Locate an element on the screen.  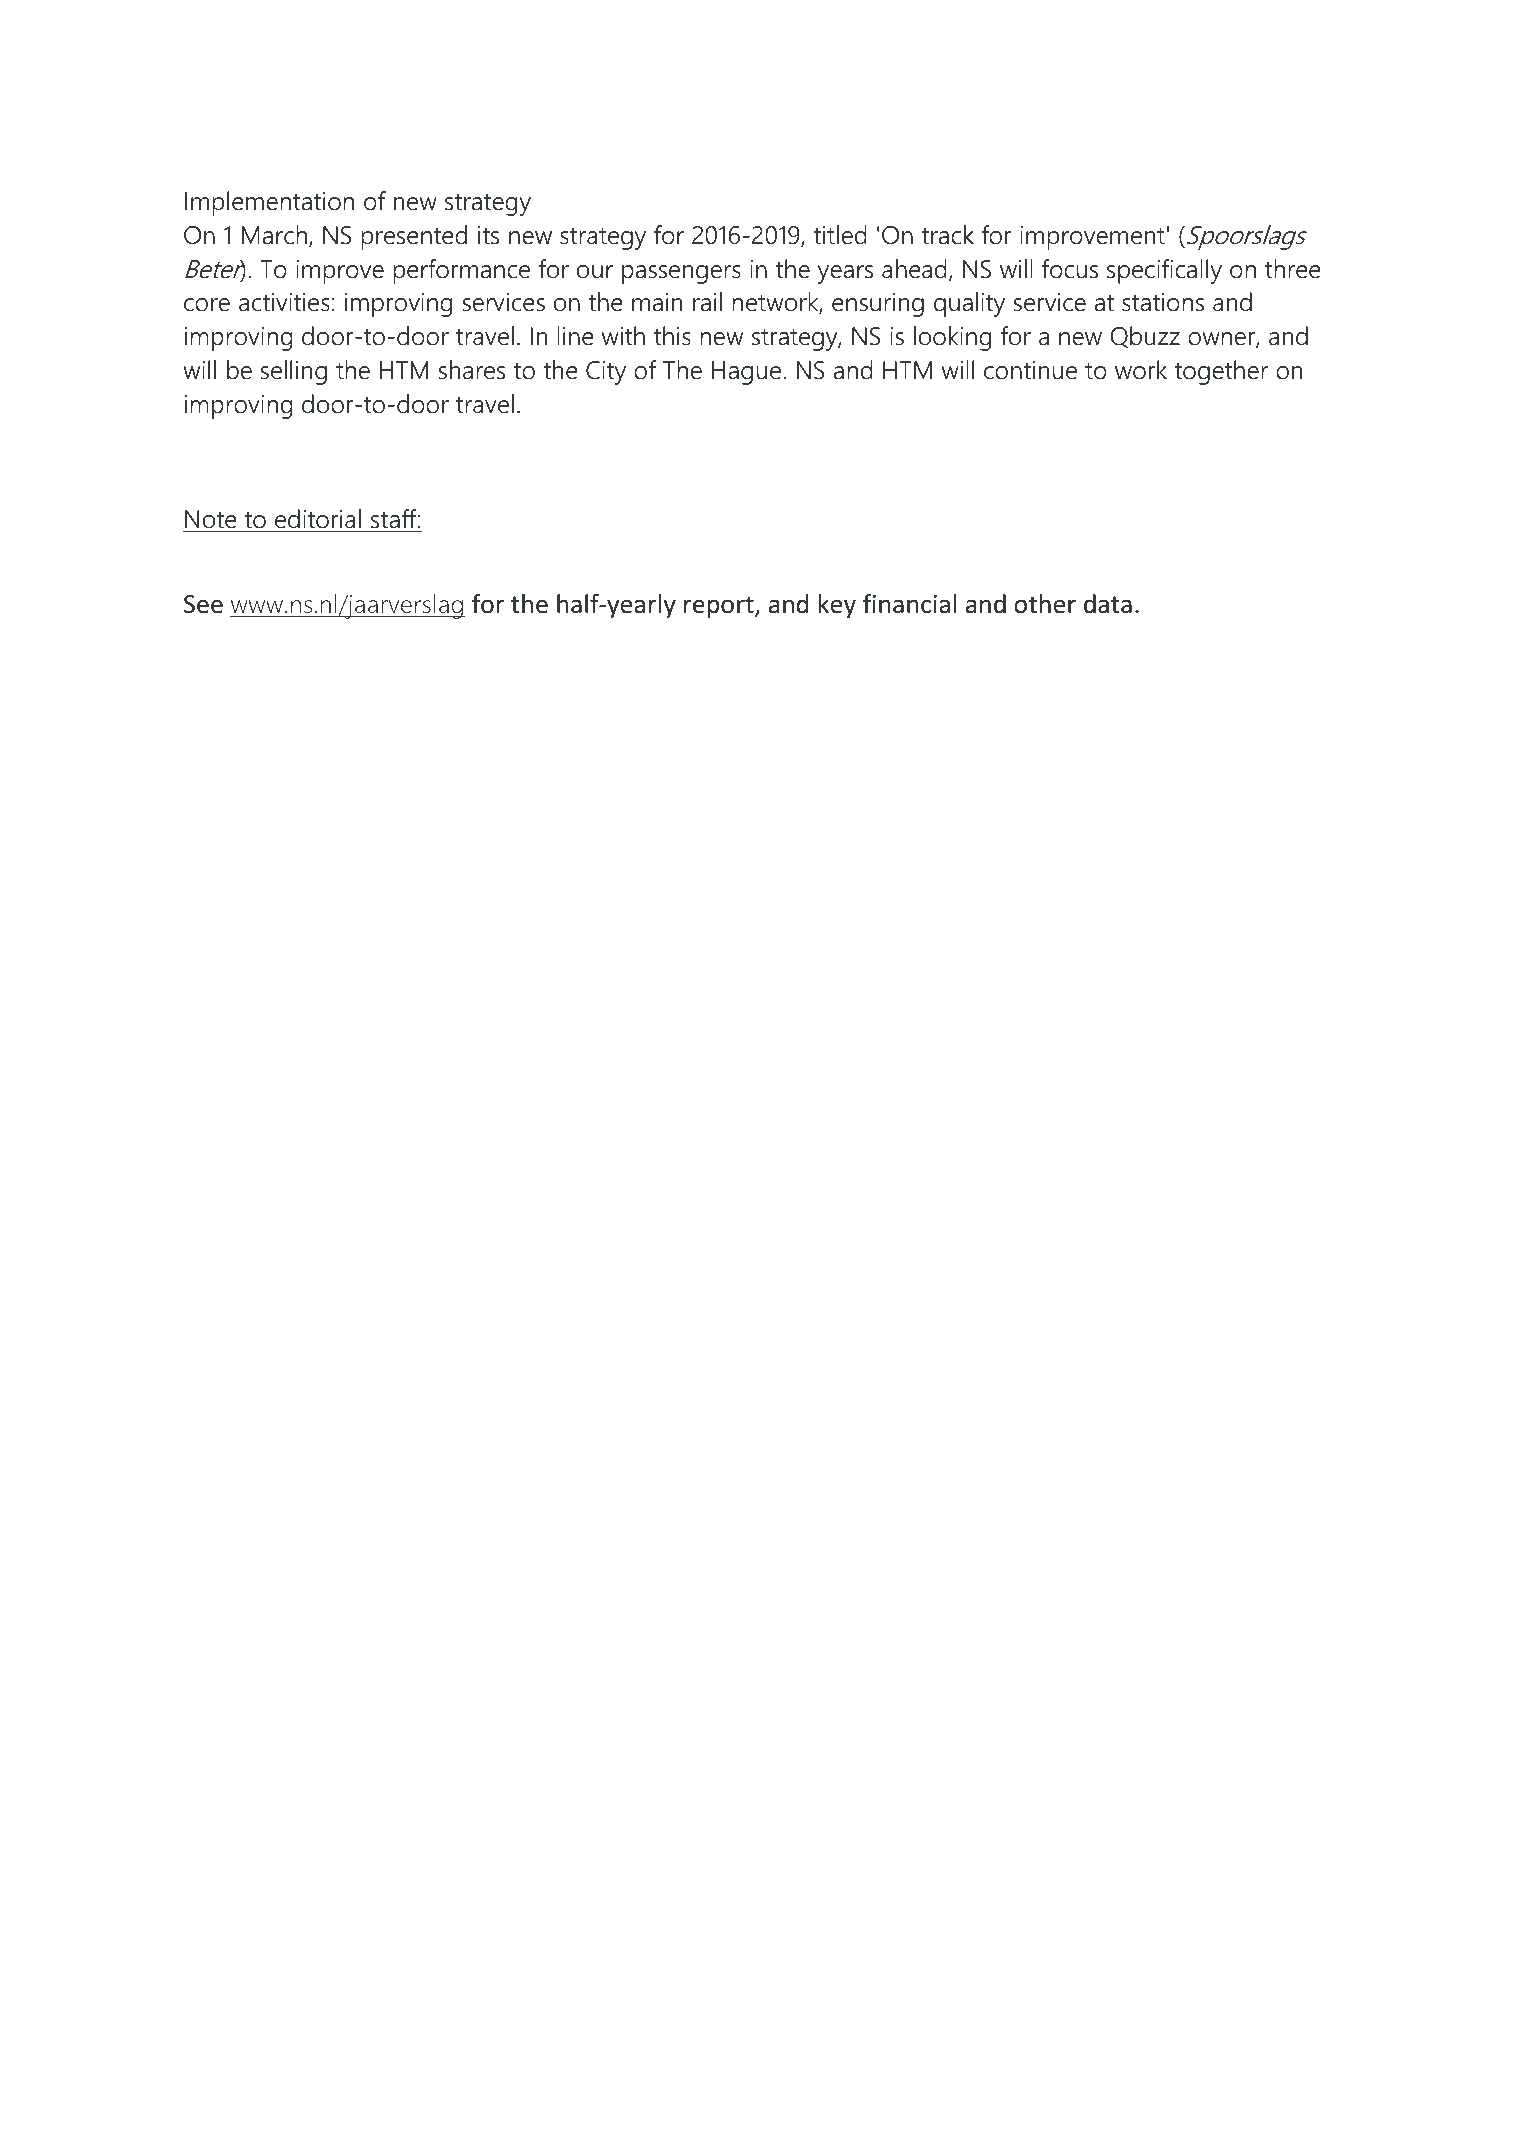
selling is located at coordinates (294, 372).
